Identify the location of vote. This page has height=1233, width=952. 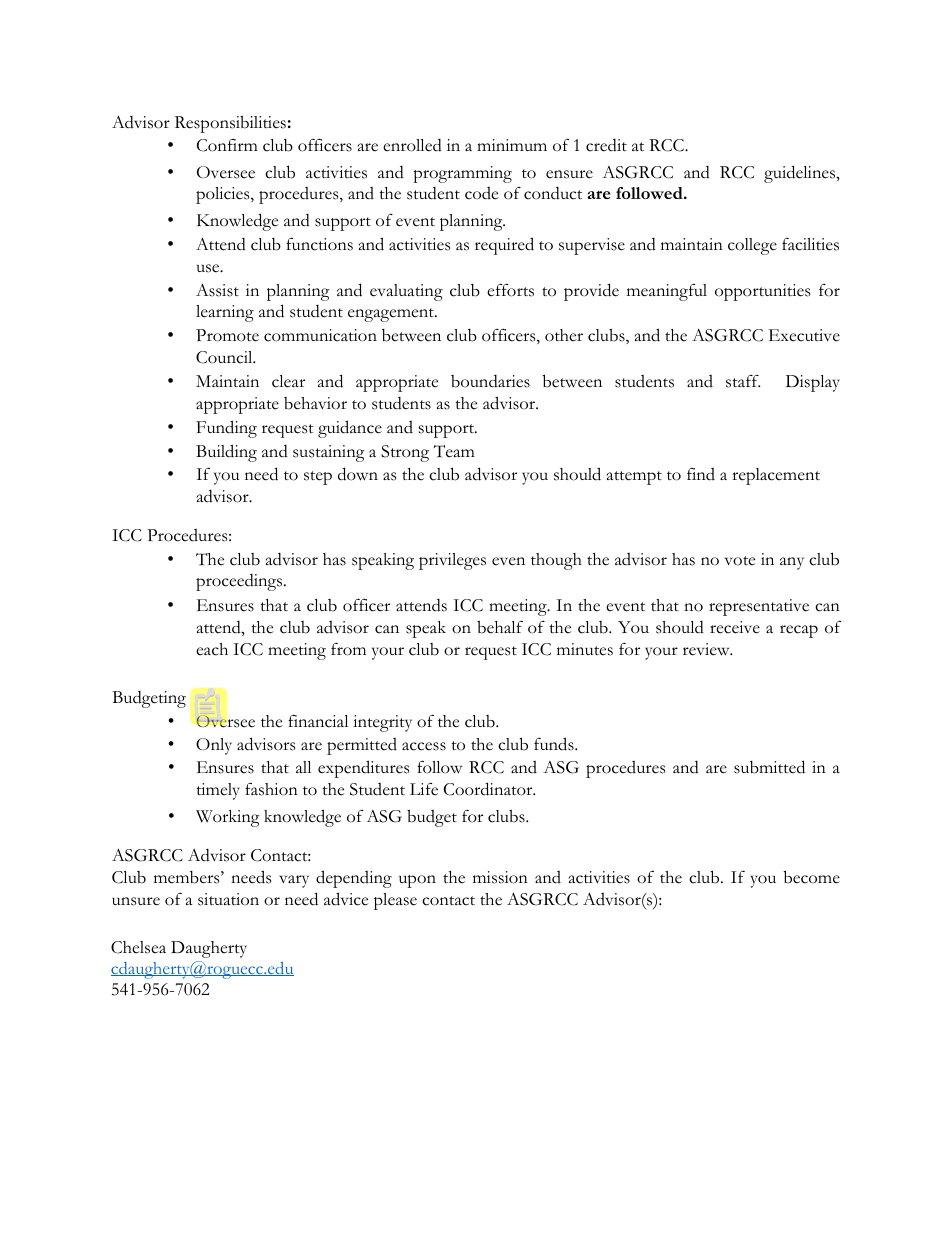
(740, 561).
